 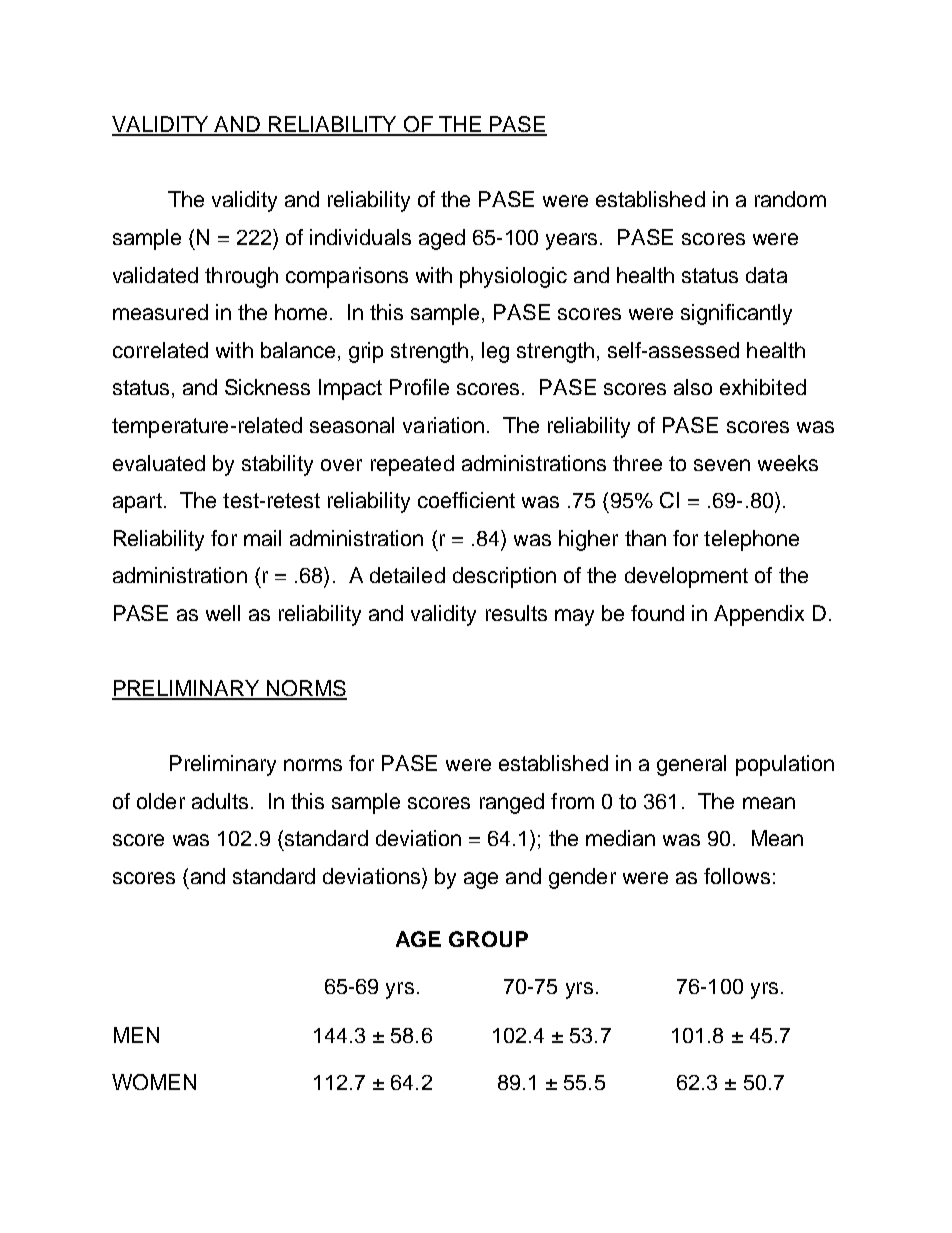 I want to click on adults, so click(x=220, y=801).
